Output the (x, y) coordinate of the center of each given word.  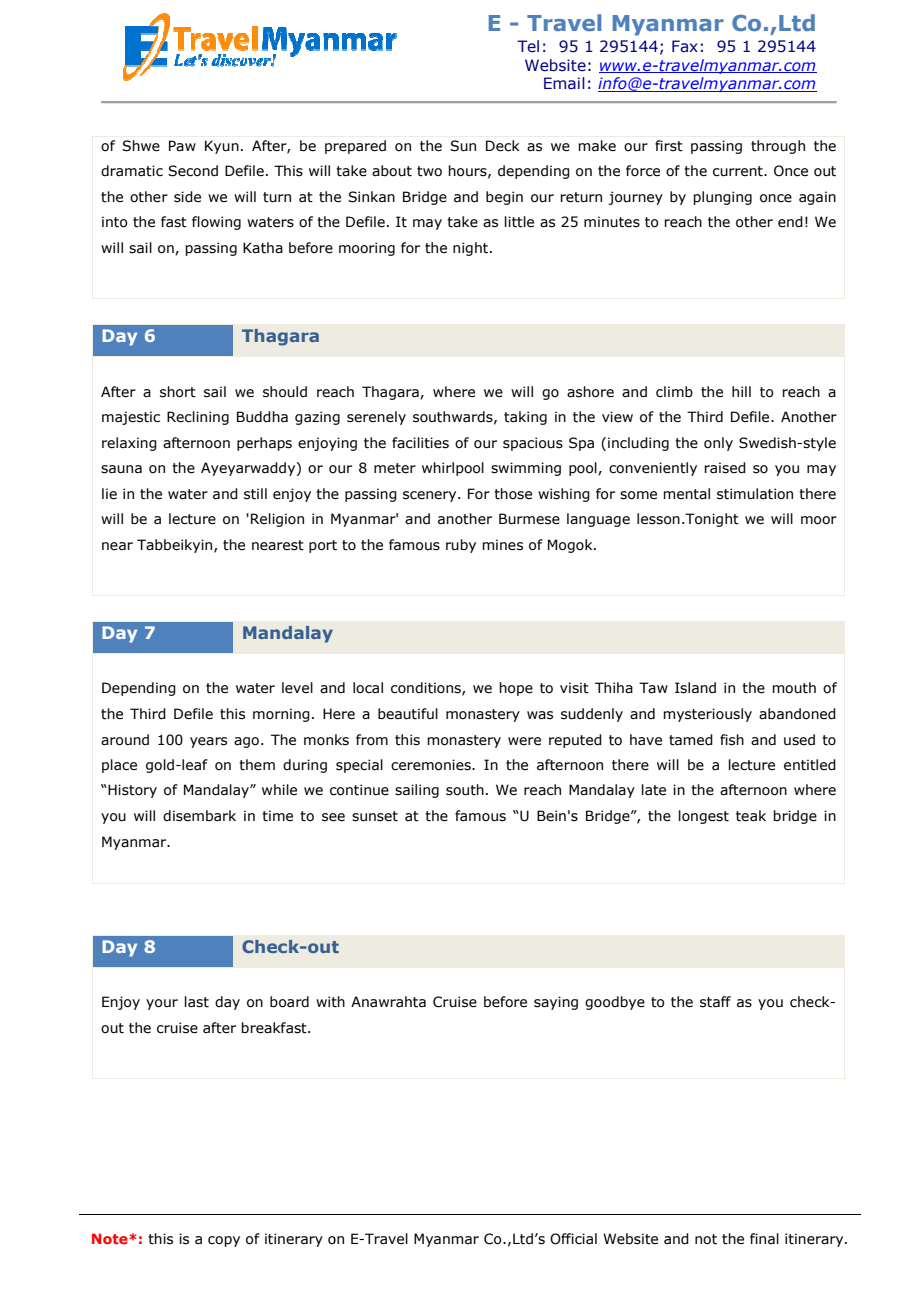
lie (109, 494)
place (119, 766)
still (255, 494)
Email (564, 83)
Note (111, 1238)
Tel (528, 46)
